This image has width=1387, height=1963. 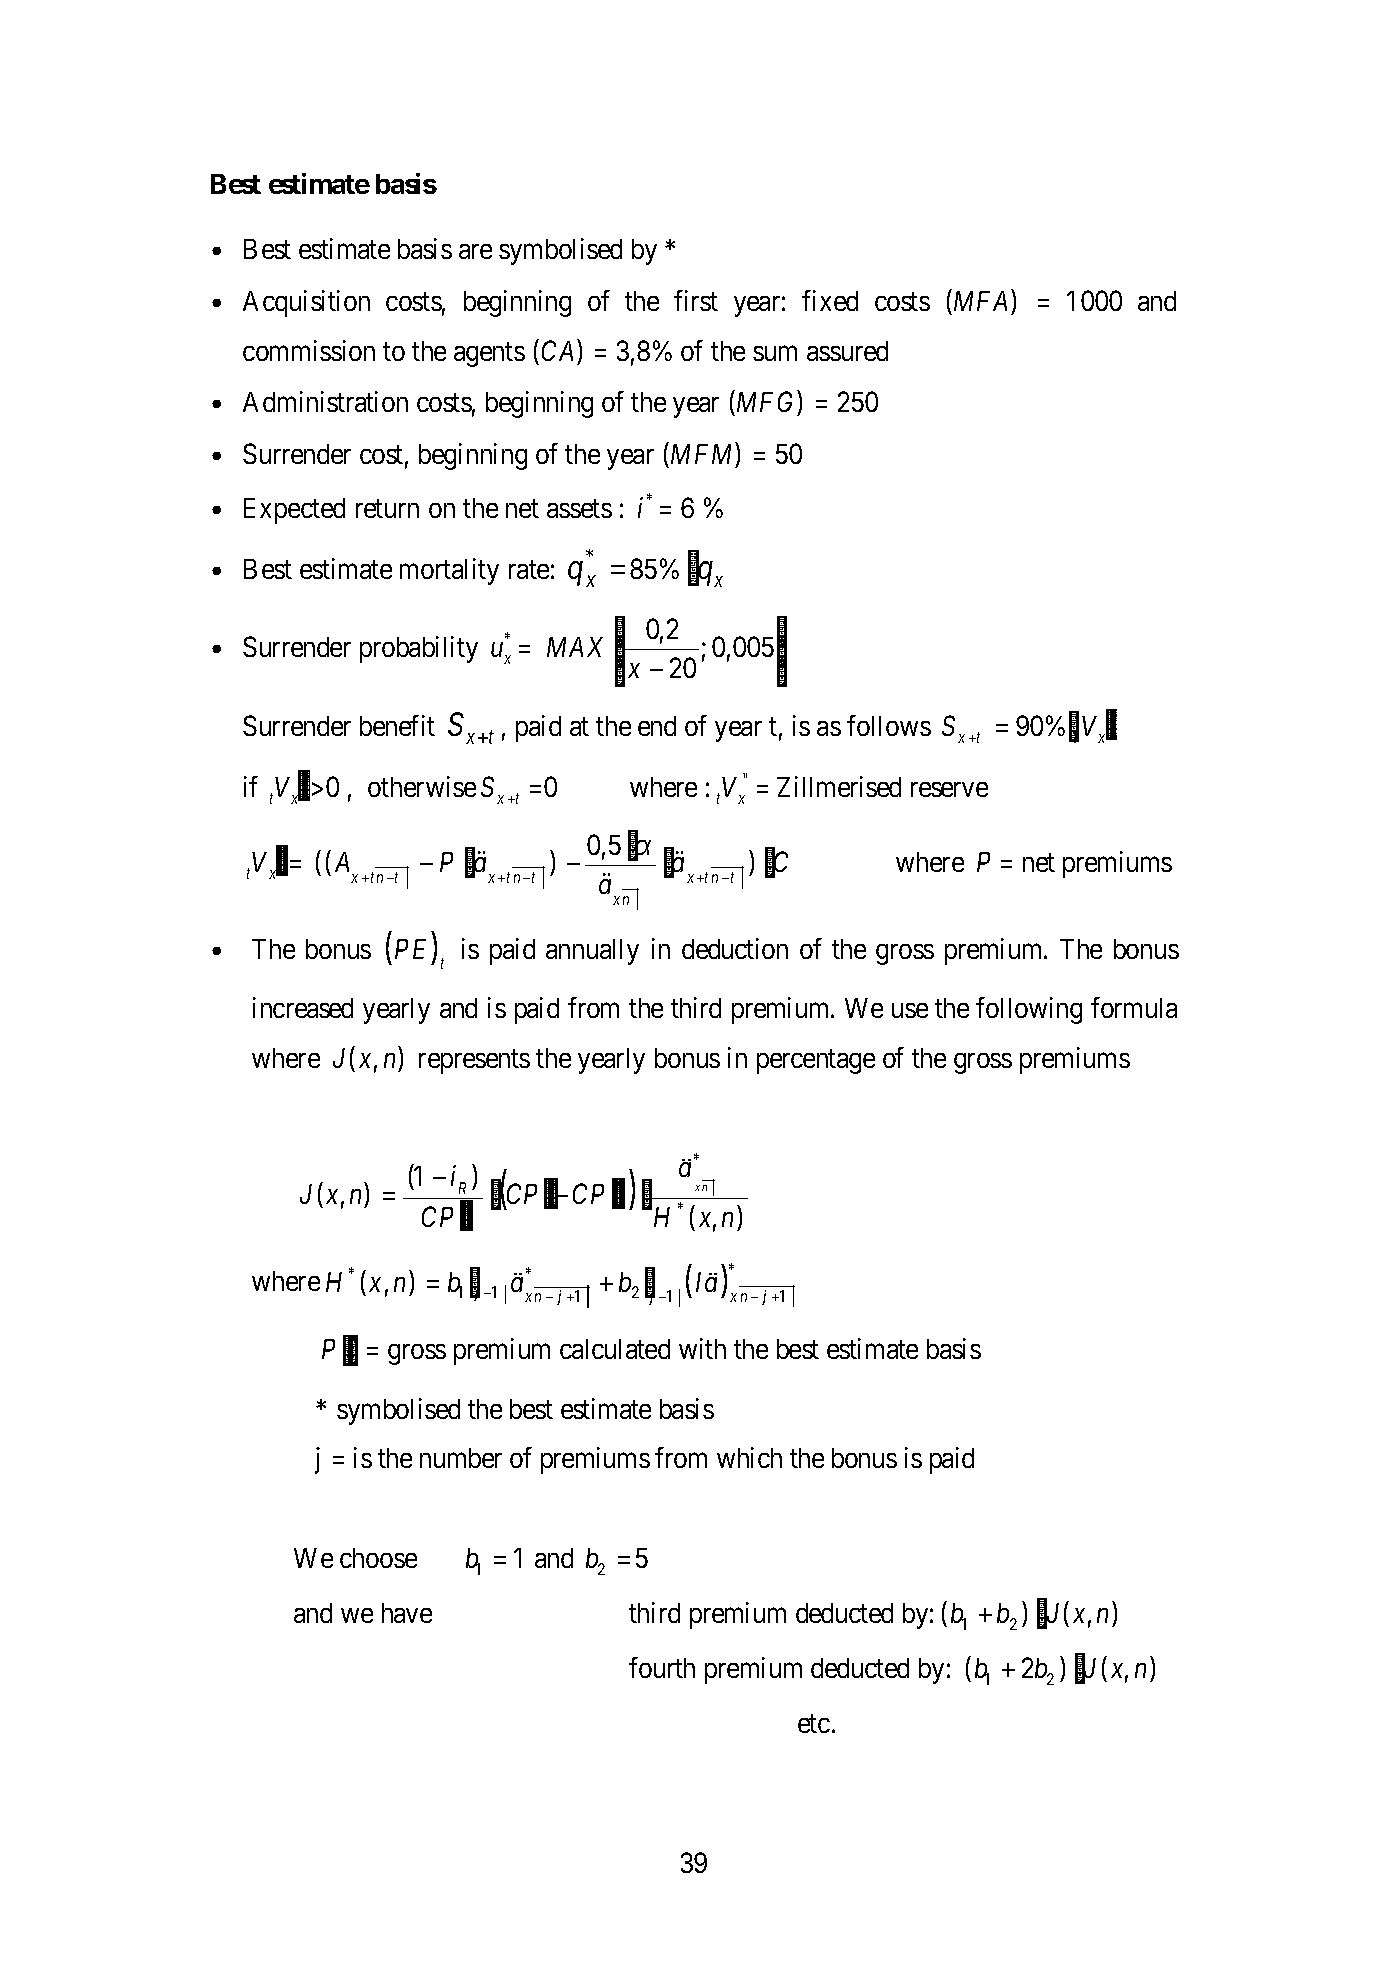 What do you see at coordinates (696, 300) in the image?
I see `first` at bounding box center [696, 300].
